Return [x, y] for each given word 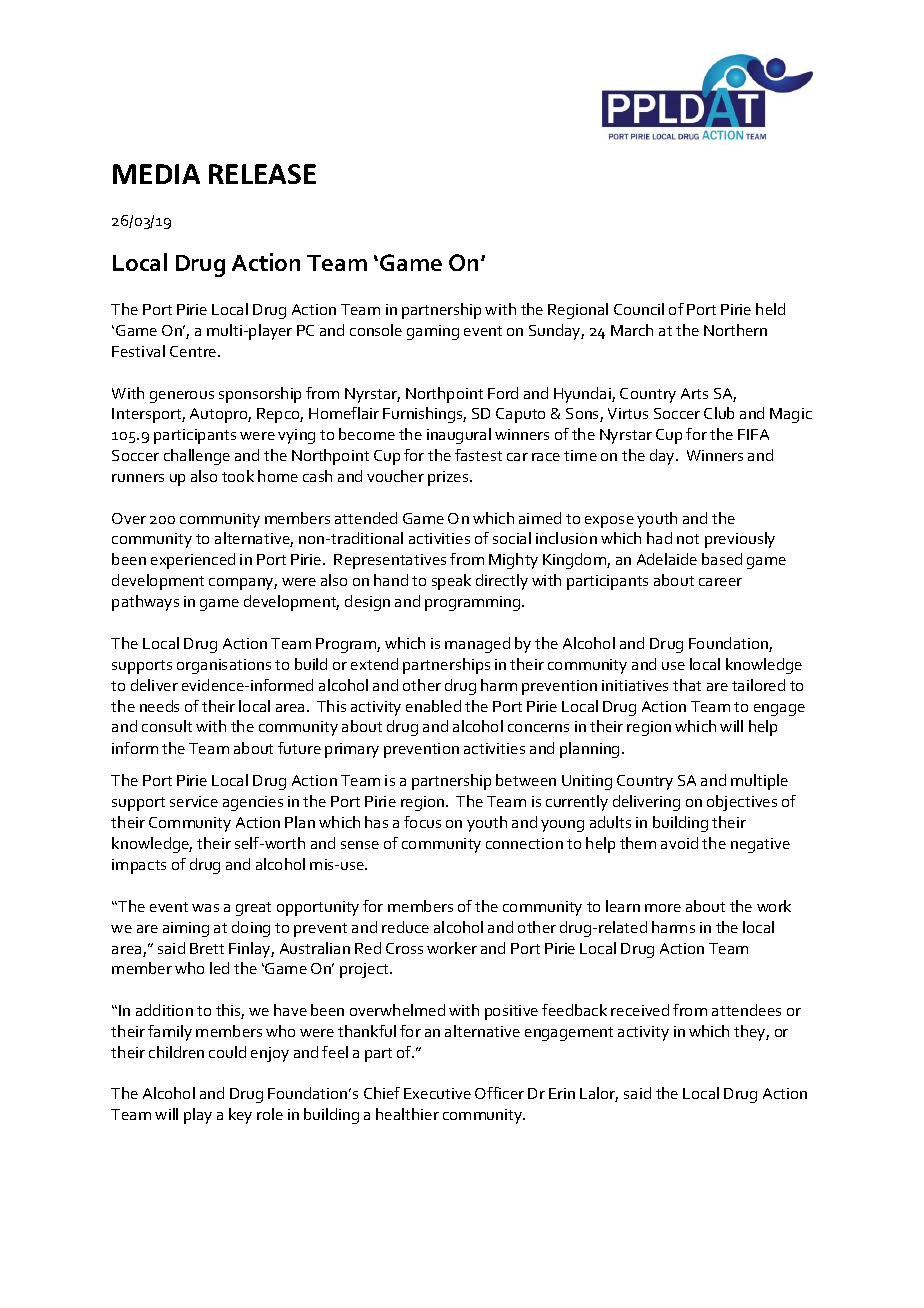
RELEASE [262, 174]
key [240, 1116]
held [770, 309]
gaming [433, 332]
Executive [437, 1093]
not [688, 539]
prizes [449, 478]
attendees [746, 1010]
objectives [742, 803]
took [238, 476]
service [194, 801]
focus [422, 822]
